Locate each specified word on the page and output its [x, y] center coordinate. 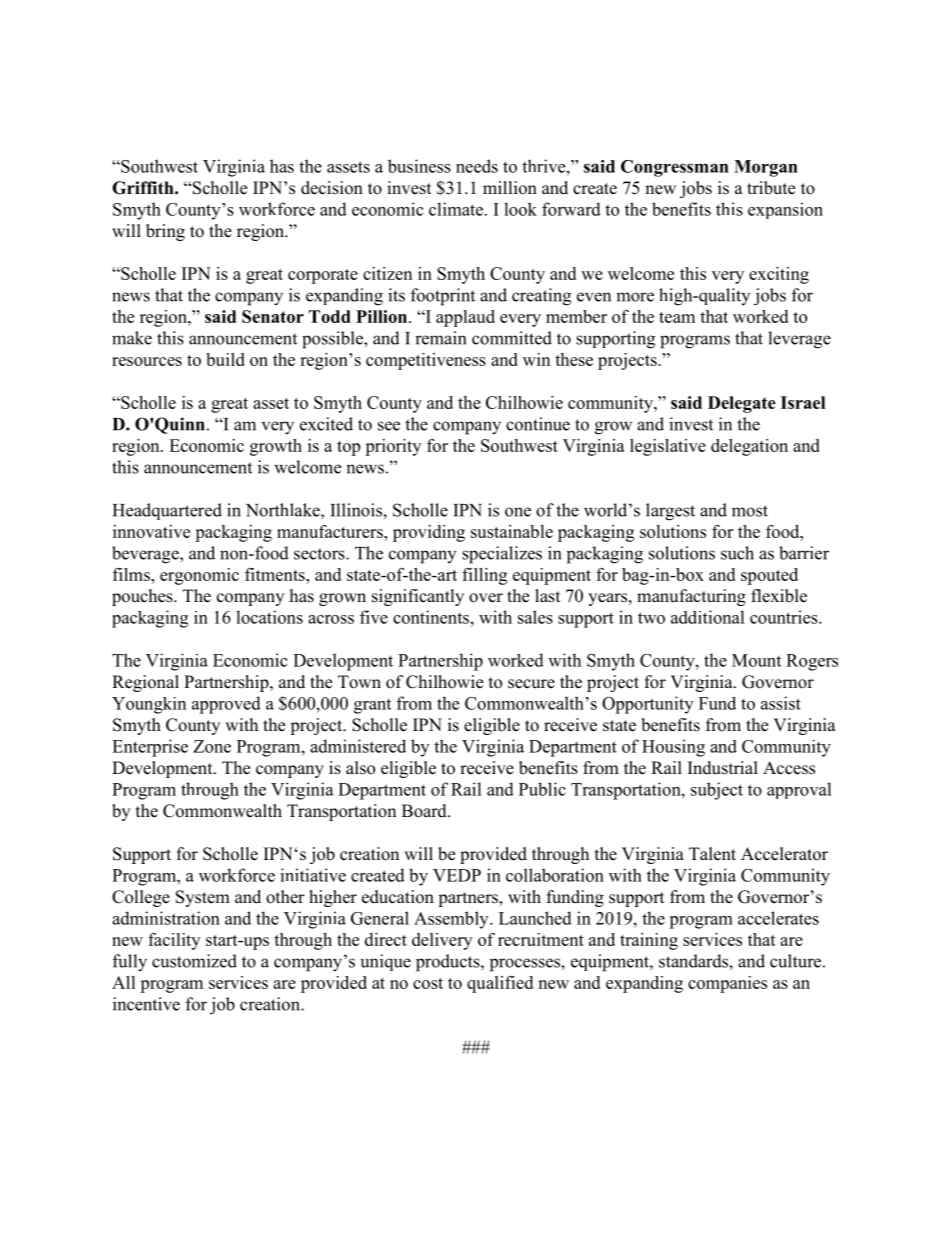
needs [477, 166]
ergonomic [199, 576]
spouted [769, 576]
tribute [771, 188]
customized [194, 961]
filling [484, 576]
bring [165, 232]
